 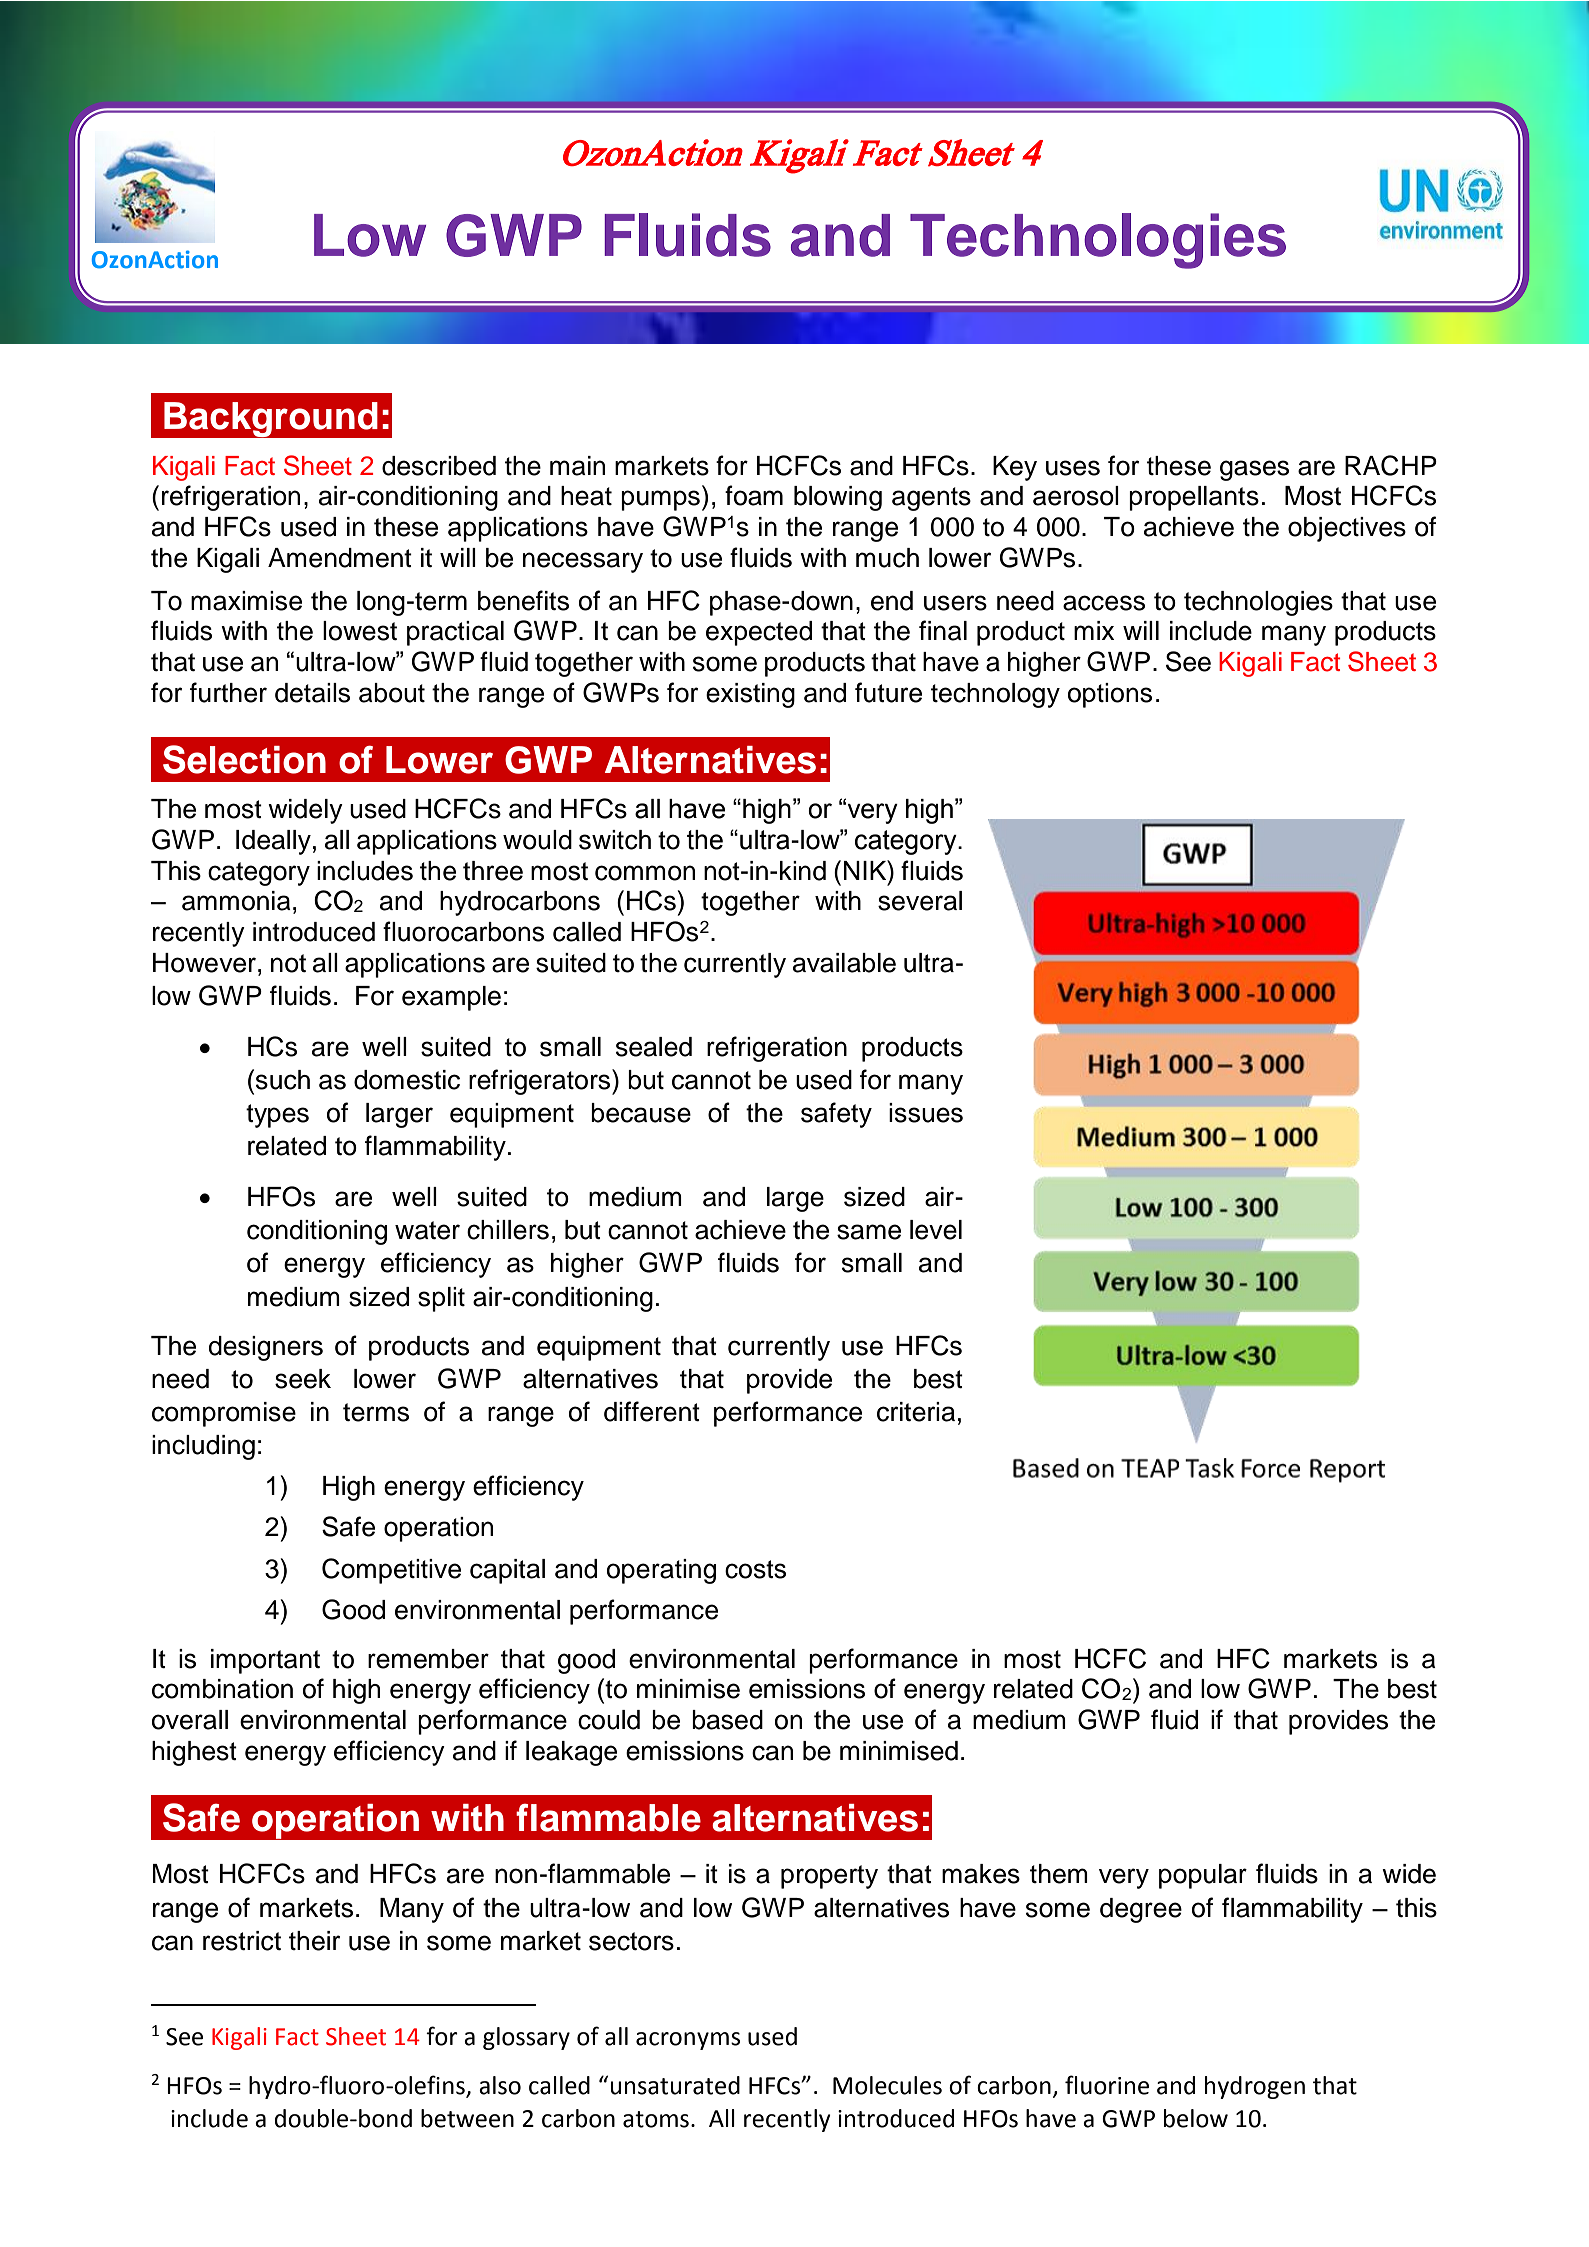 What do you see at coordinates (222, 1689) in the screenshot?
I see `combination` at bounding box center [222, 1689].
